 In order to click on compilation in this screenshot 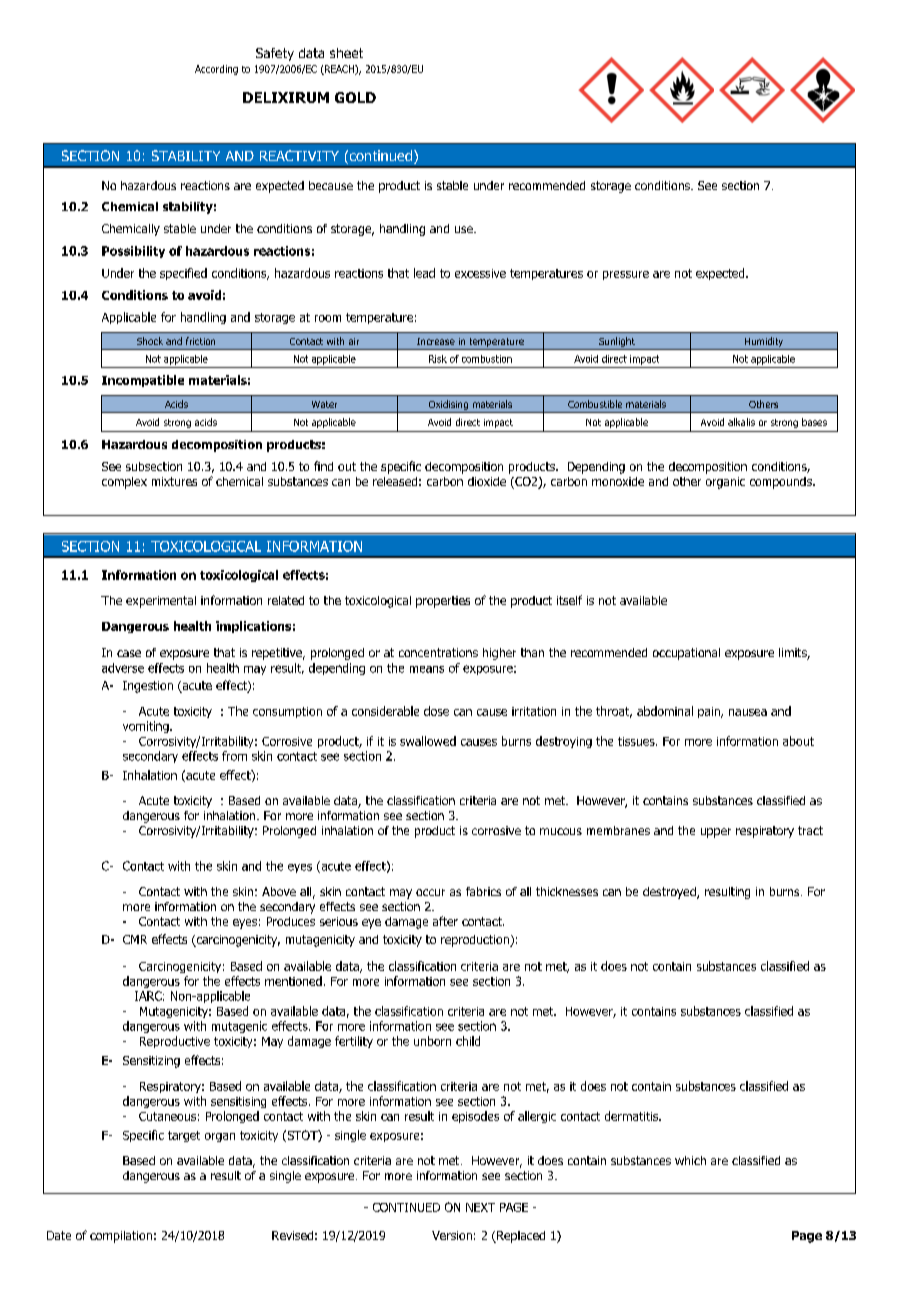, I will do `click(121, 1237)`.
